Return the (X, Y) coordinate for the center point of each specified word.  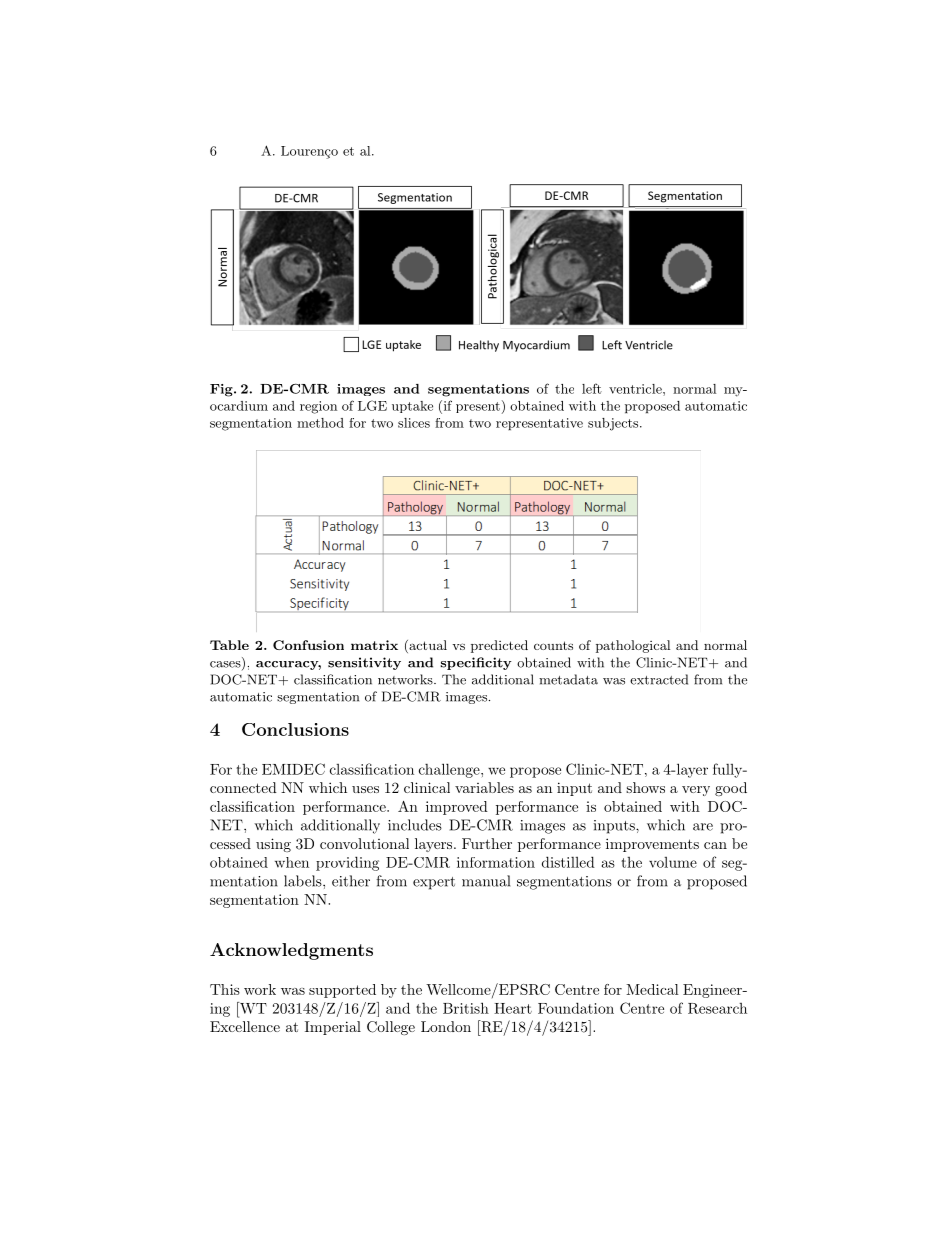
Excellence (245, 1026)
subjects (613, 424)
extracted (659, 679)
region (318, 407)
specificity (476, 663)
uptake (412, 407)
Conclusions (295, 729)
